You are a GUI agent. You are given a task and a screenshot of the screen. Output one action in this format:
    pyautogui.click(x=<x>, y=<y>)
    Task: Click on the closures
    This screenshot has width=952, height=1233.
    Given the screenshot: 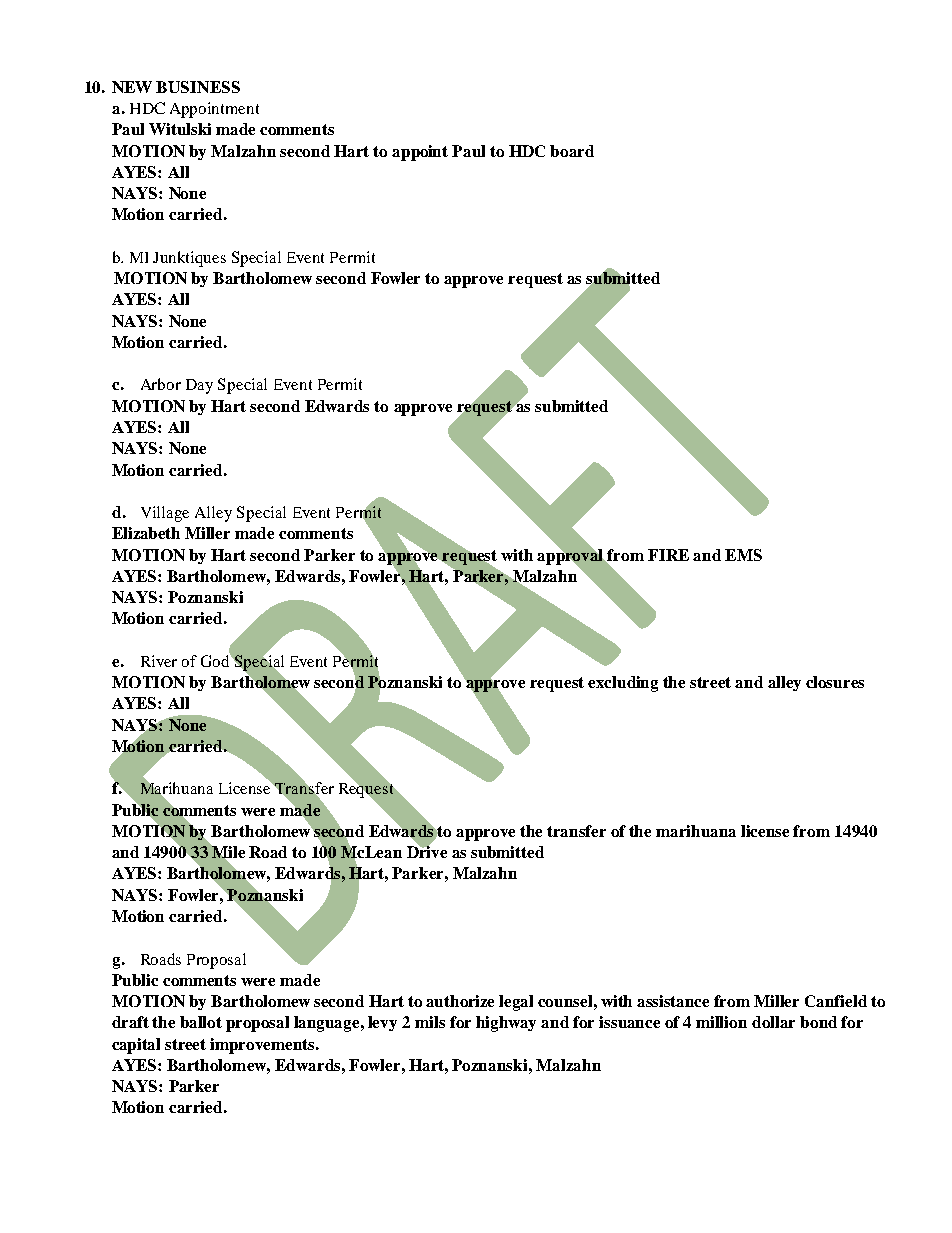 What is the action you would take?
    pyautogui.click(x=835, y=682)
